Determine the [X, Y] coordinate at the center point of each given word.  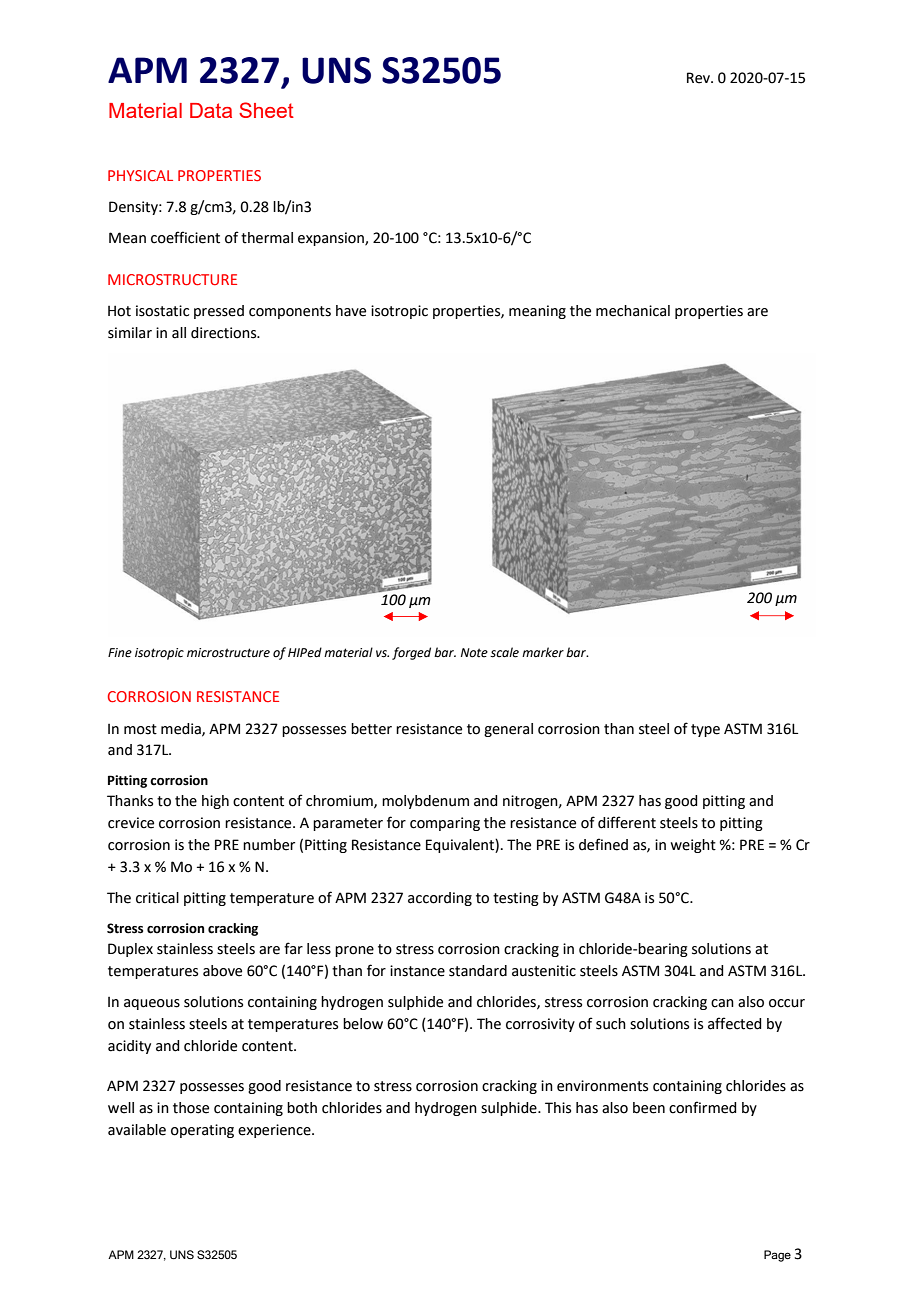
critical [157, 898]
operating [202, 1131]
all [179, 333]
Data [211, 110]
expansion [332, 239]
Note [474, 653]
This [558, 1108]
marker [543, 652]
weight [693, 846]
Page [777, 1256]
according [440, 899]
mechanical [633, 311]
